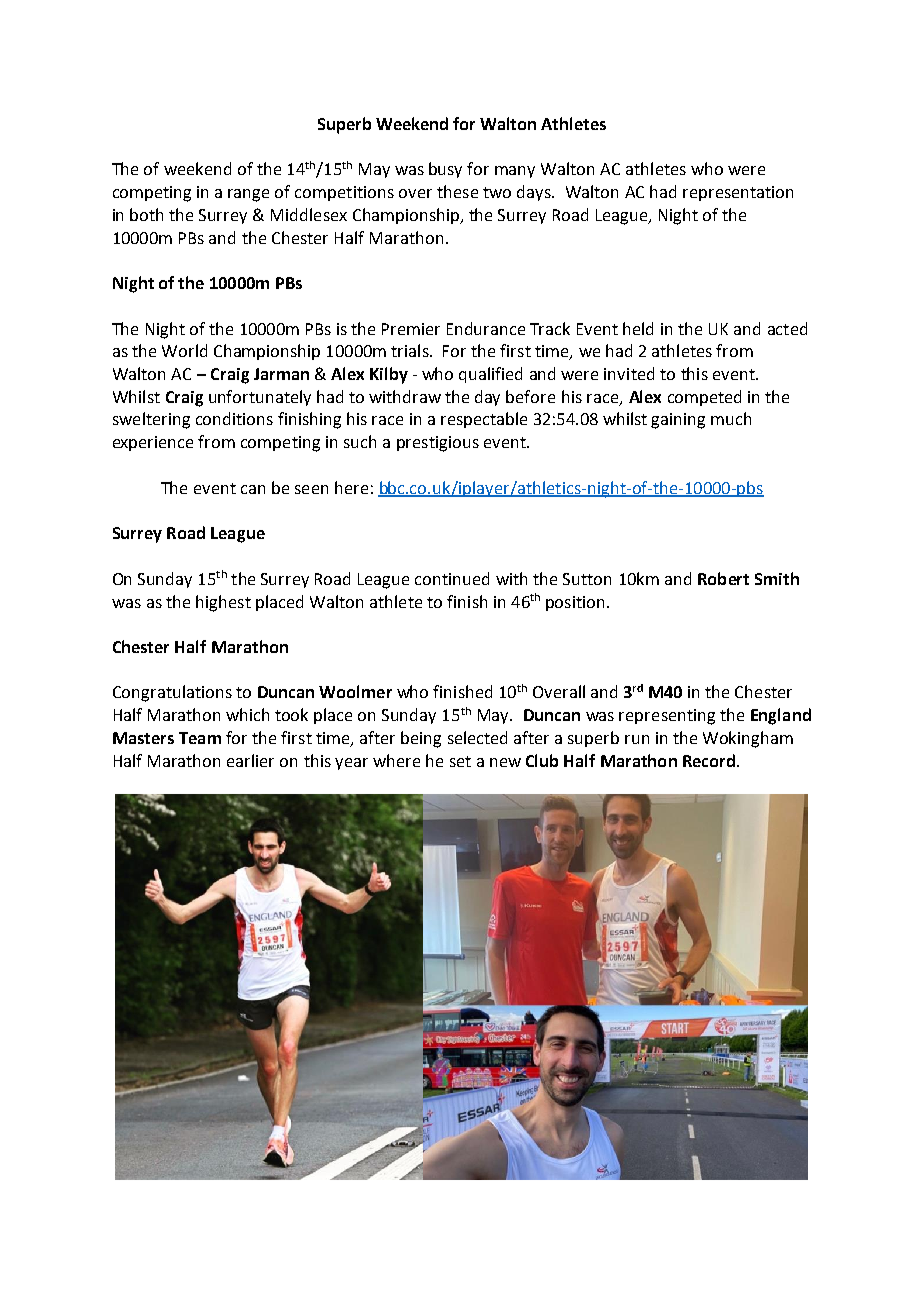 This document has height=1308, width=924. Describe the element at coordinates (777, 578) in the document. I see `Smith` at that location.
